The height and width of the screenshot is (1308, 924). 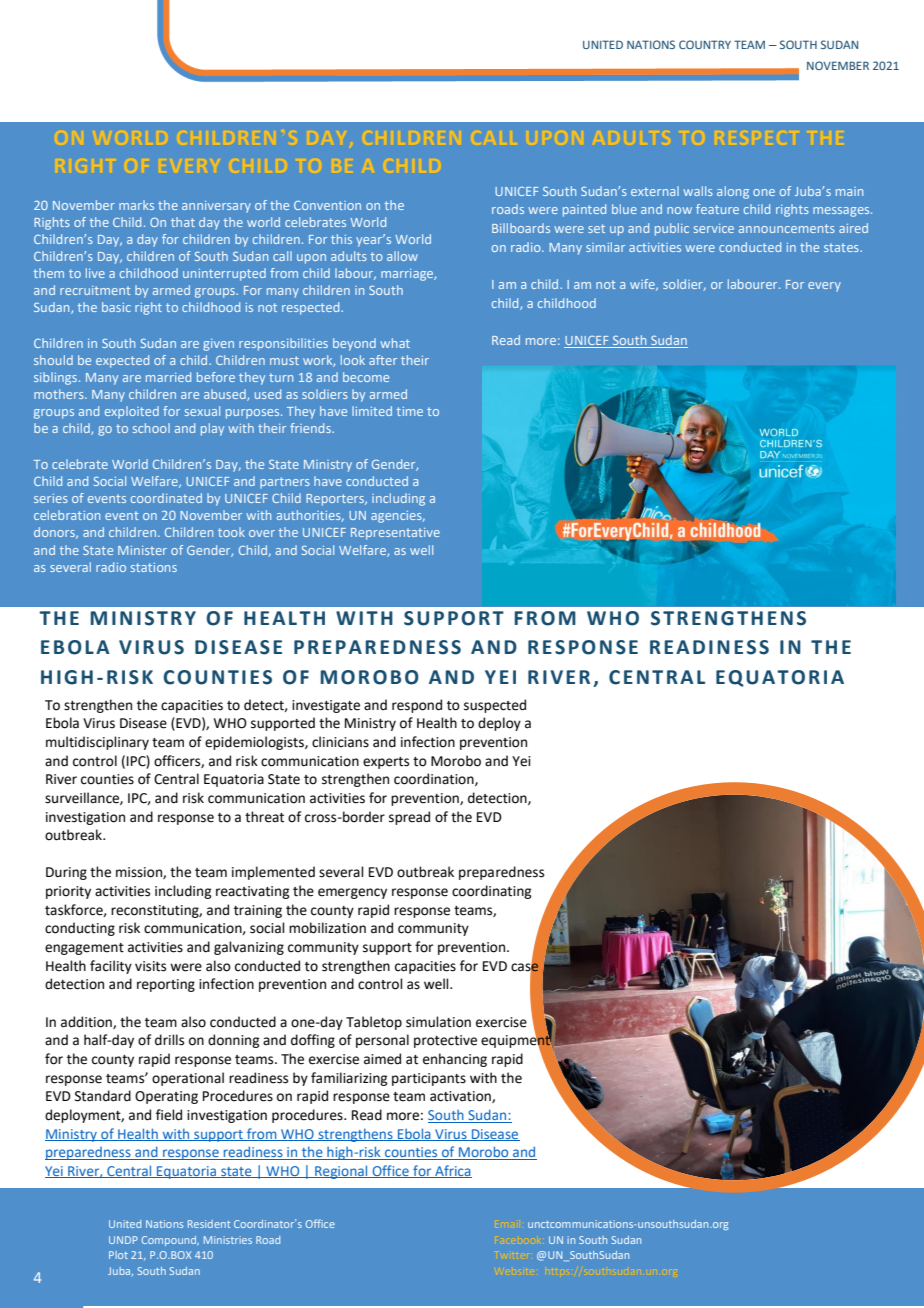 I want to click on Compound, so click(x=170, y=1241).
